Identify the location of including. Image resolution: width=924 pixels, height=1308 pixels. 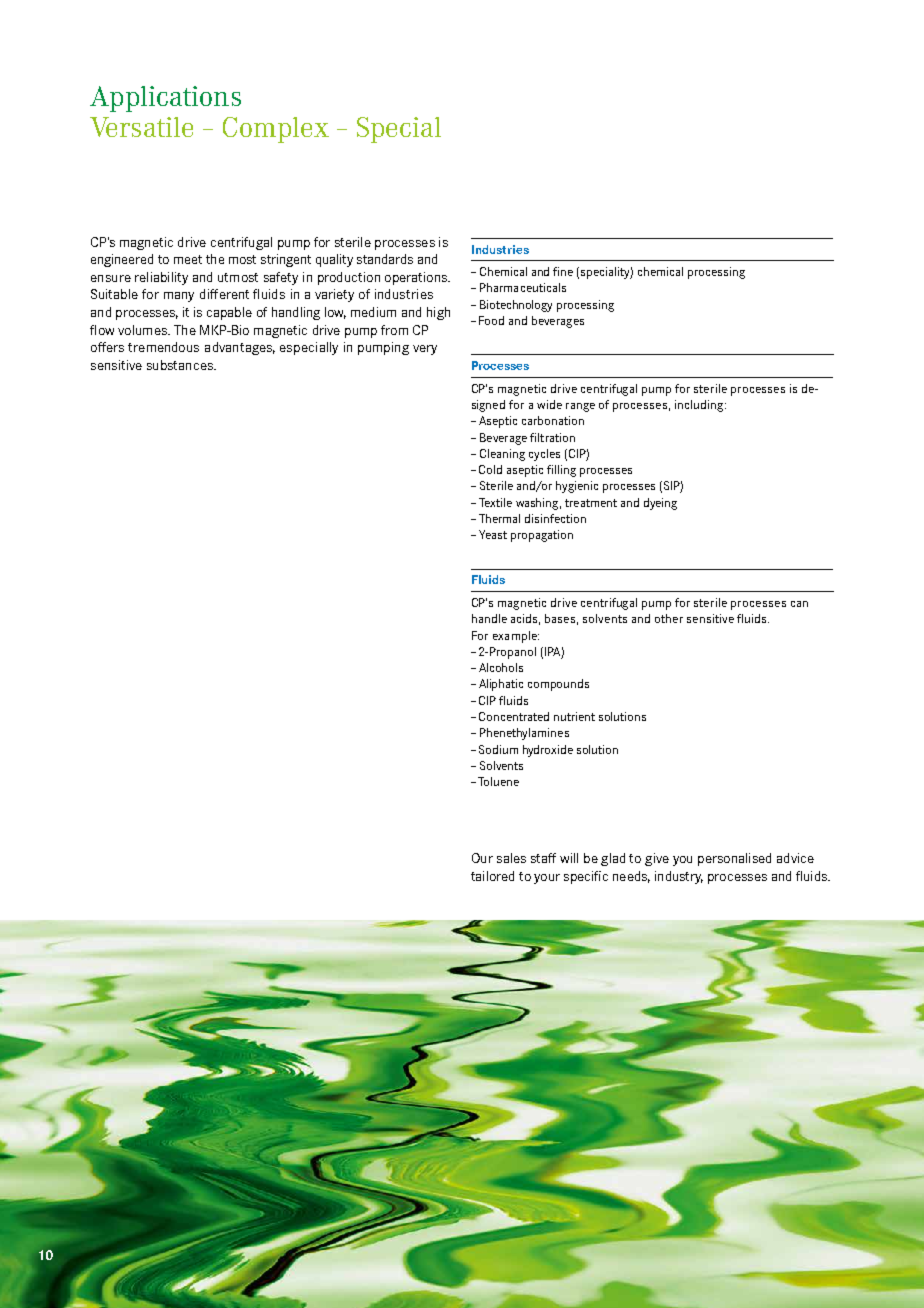
(700, 406).
